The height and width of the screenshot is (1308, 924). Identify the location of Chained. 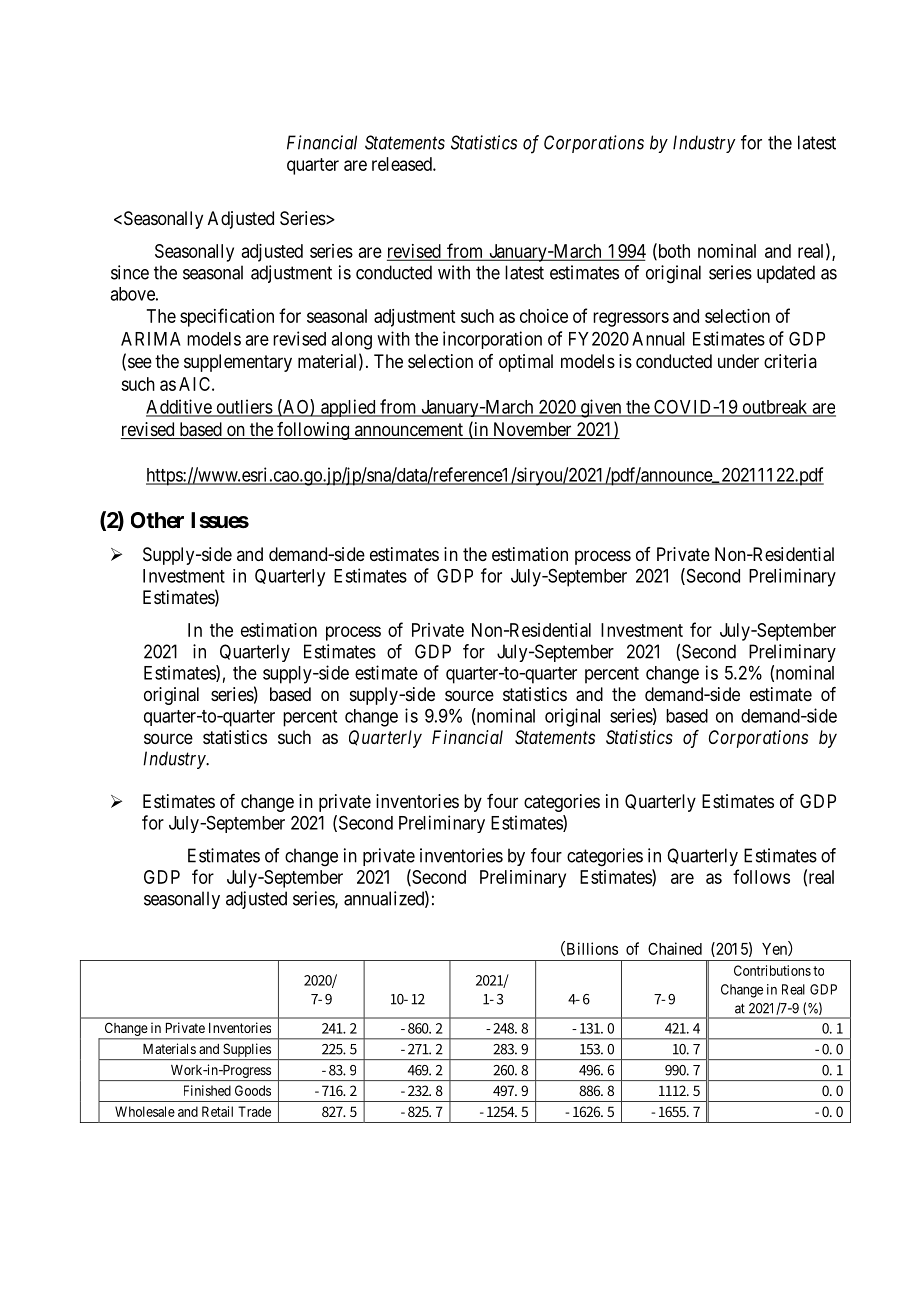
(675, 948).
